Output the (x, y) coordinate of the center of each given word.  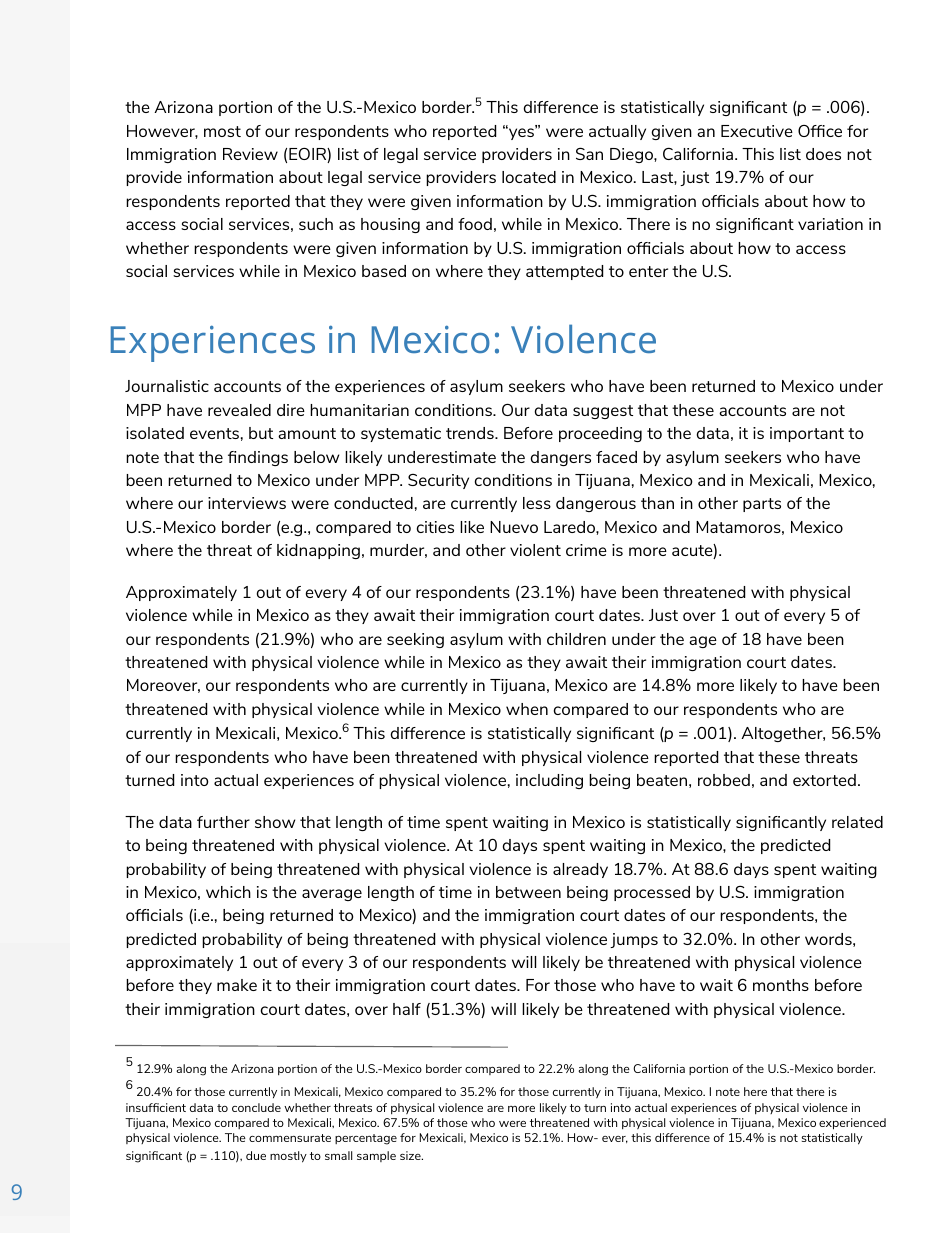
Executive (757, 131)
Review (250, 154)
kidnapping (318, 551)
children (576, 639)
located (529, 177)
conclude (256, 1107)
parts (762, 505)
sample (376, 1156)
